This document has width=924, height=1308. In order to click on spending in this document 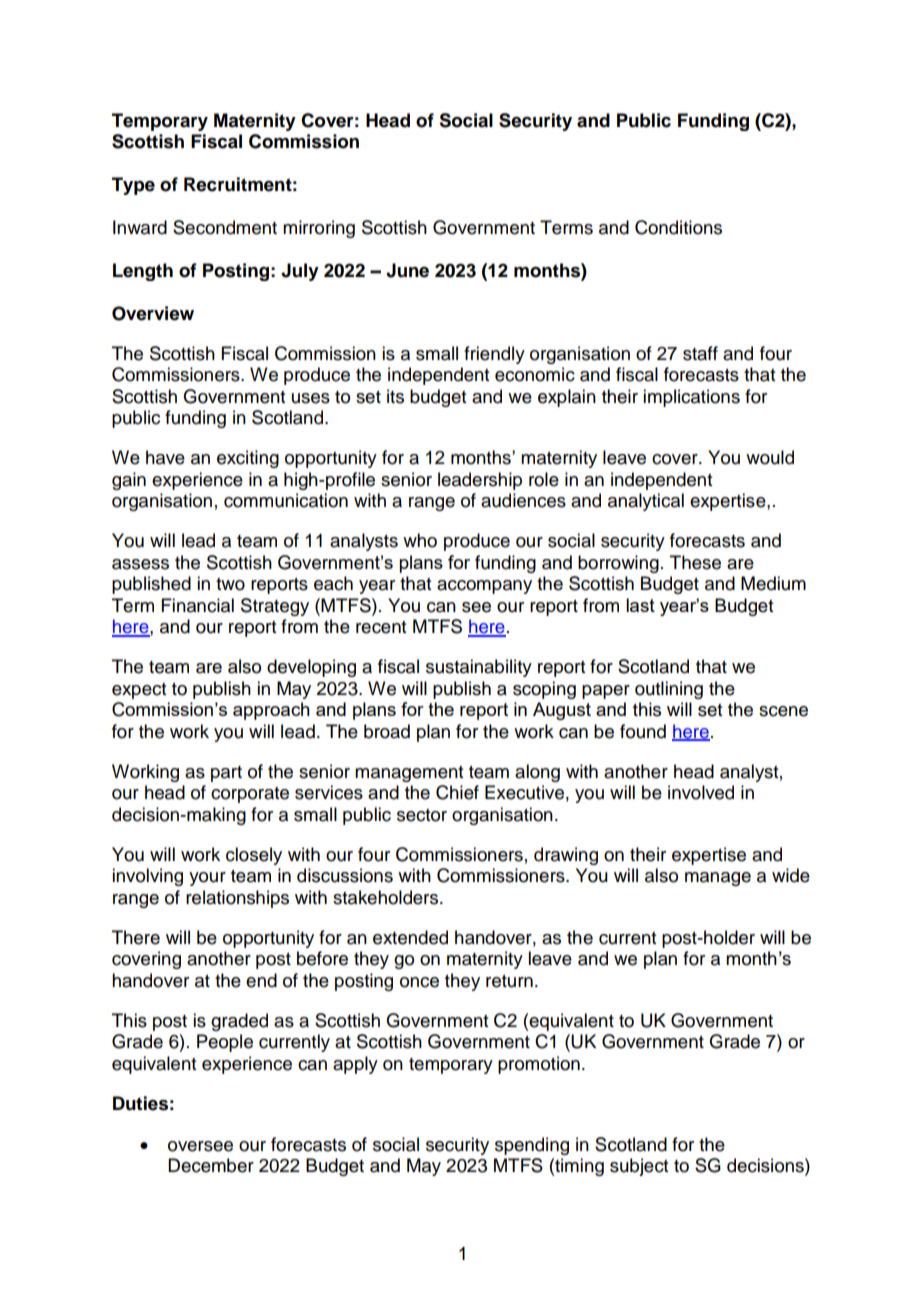, I will do `click(532, 1146)`.
